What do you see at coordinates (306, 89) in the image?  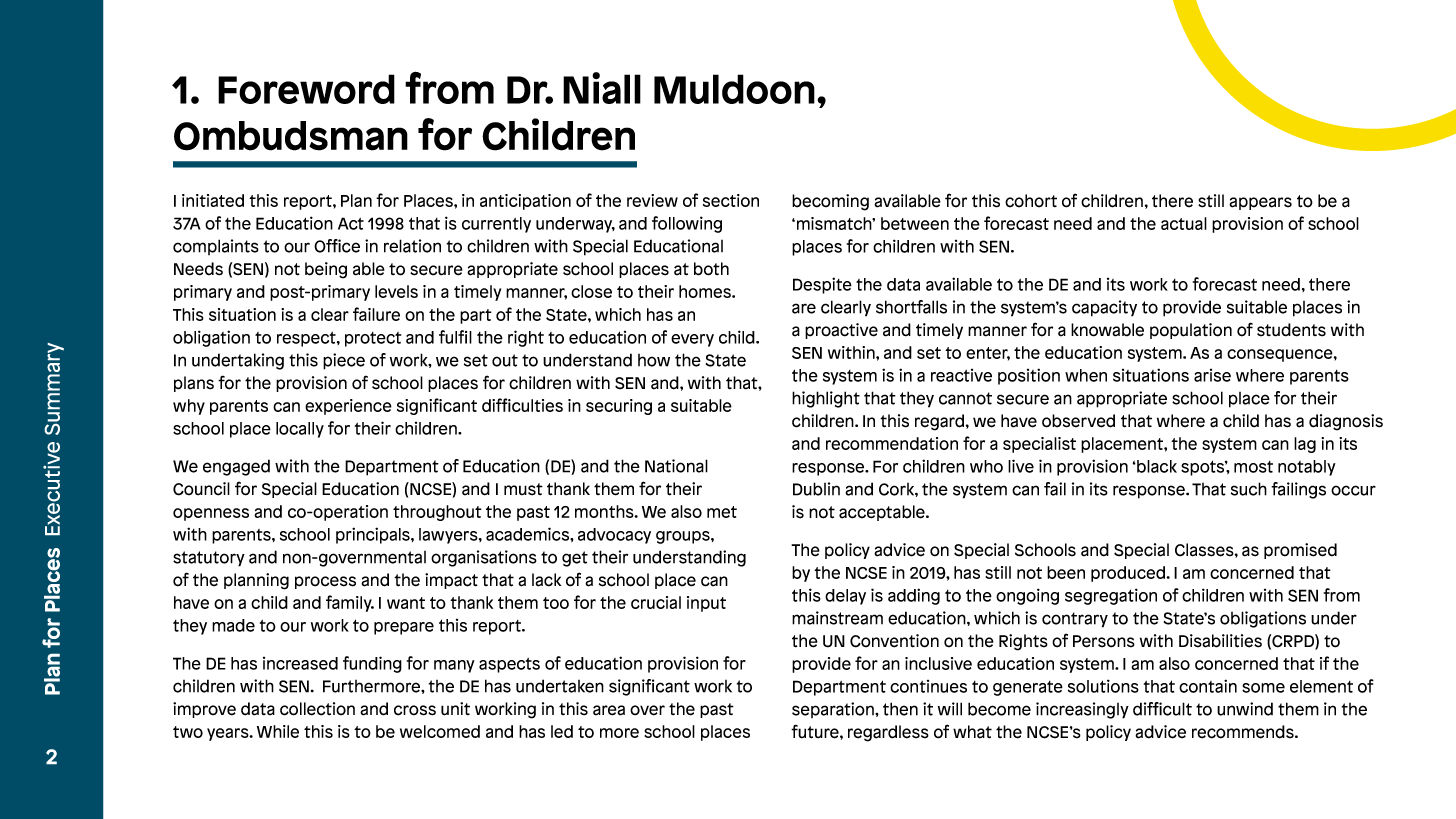 I see `Foreword` at bounding box center [306, 89].
